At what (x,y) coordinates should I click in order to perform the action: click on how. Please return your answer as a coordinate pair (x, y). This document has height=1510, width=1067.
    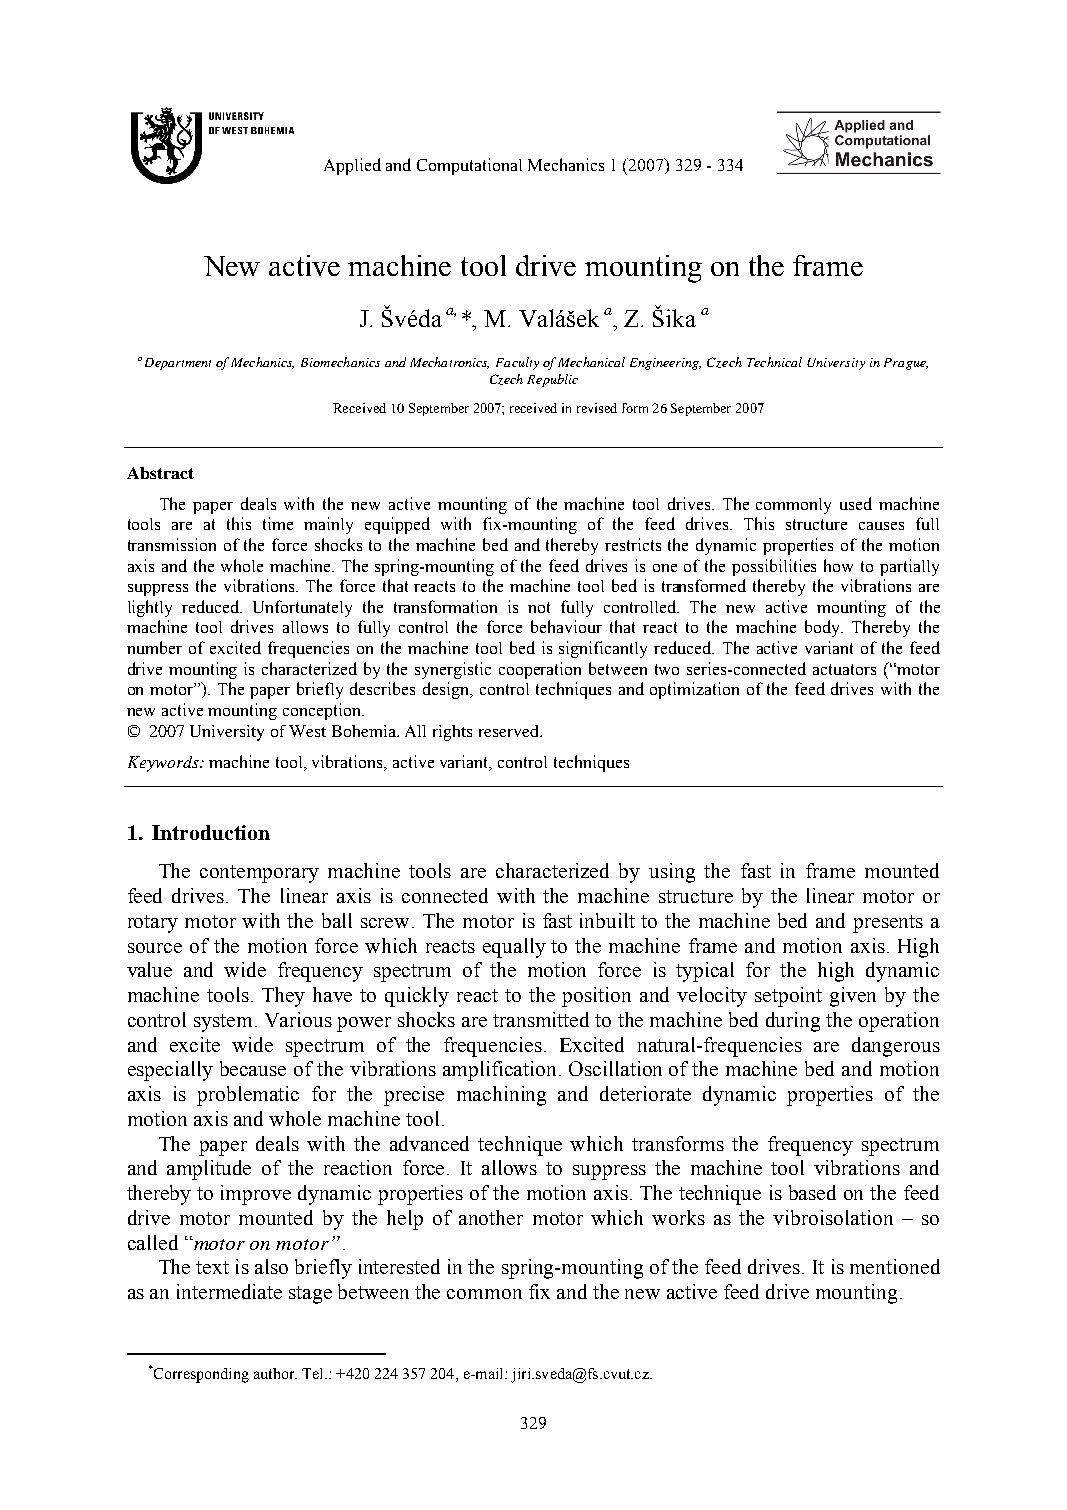
    Looking at the image, I should click on (838, 565).
